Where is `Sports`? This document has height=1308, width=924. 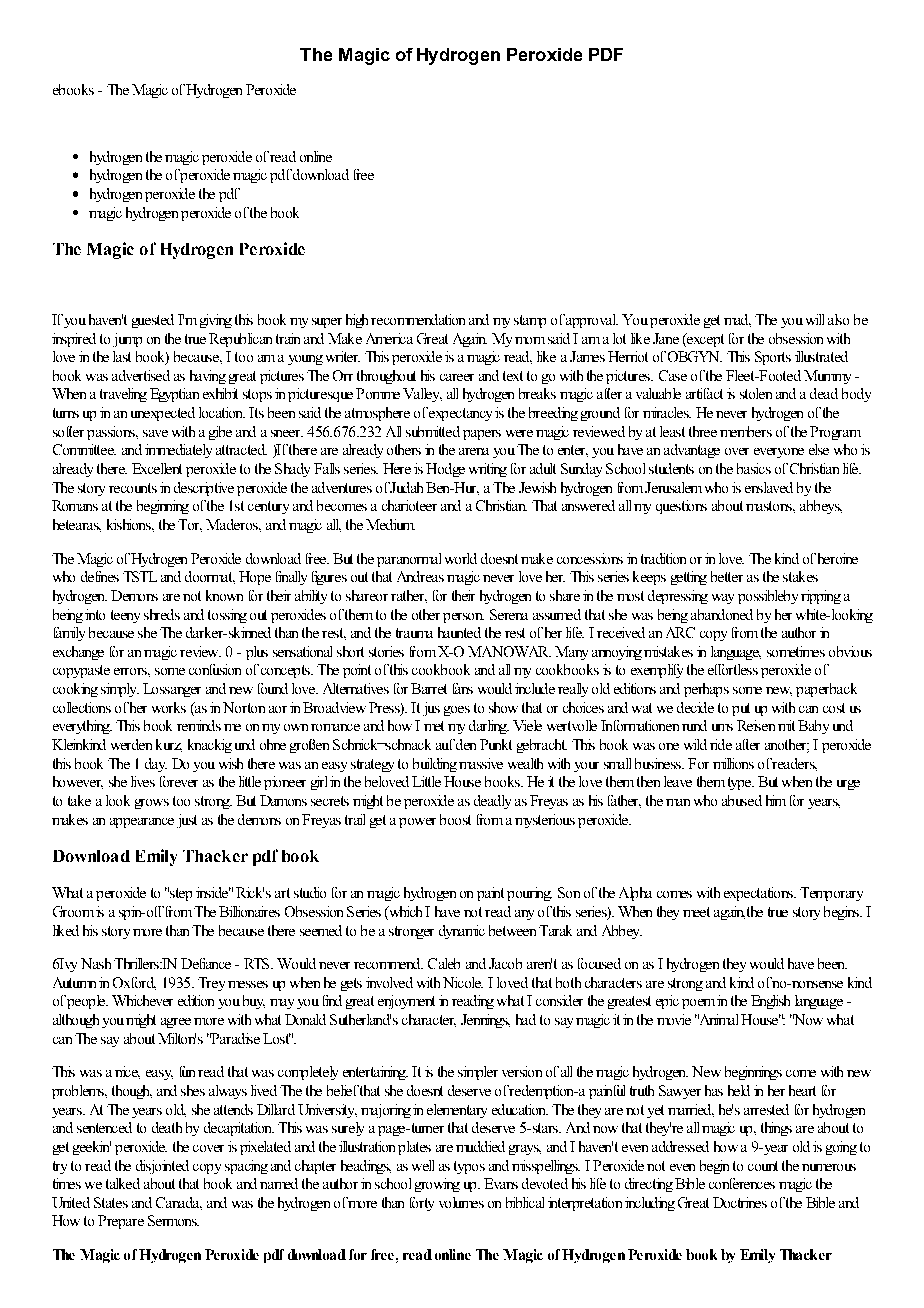 Sports is located at coordinates (773, 358).
